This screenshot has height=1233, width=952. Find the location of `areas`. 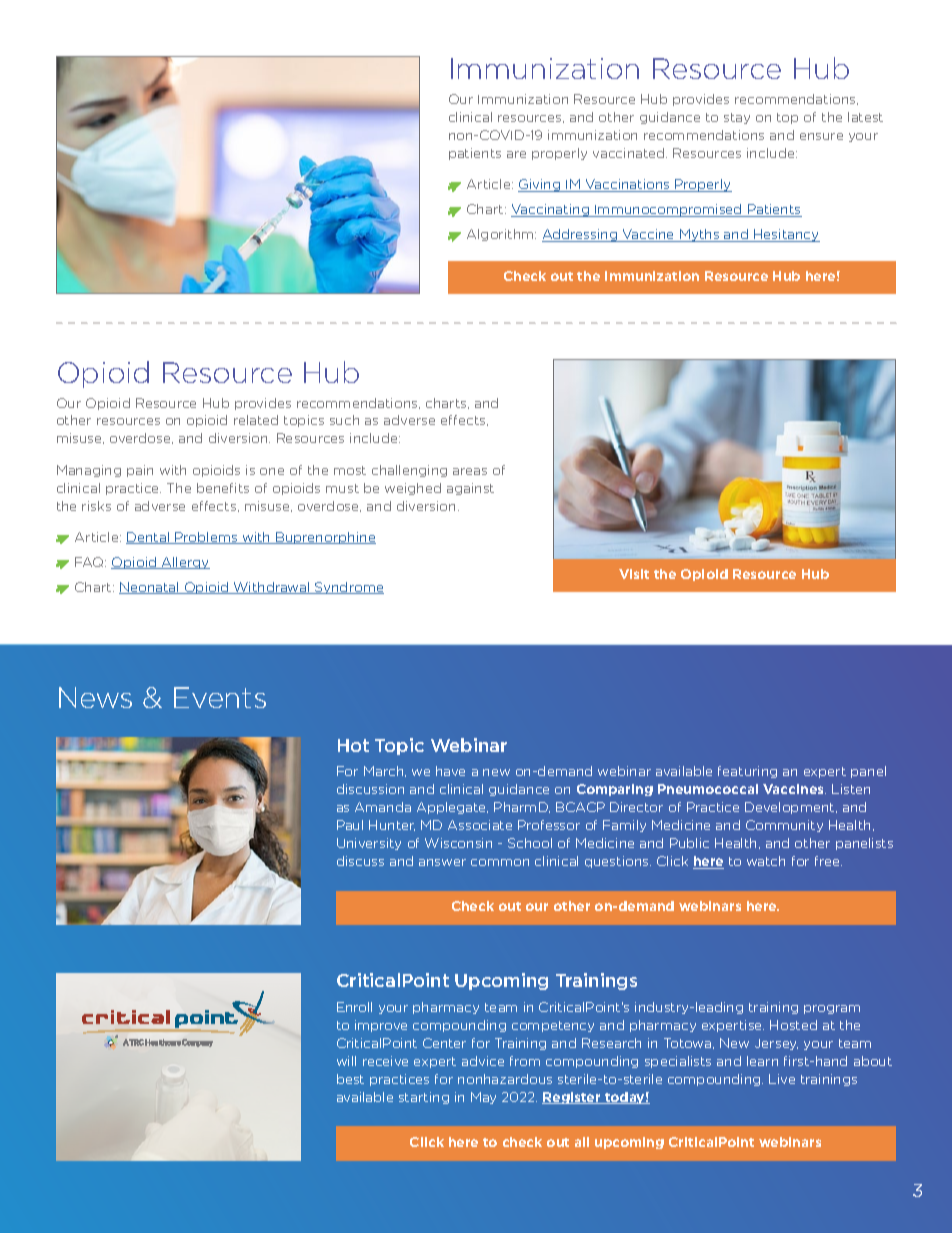

areas is located at coordinates (470, 471).
